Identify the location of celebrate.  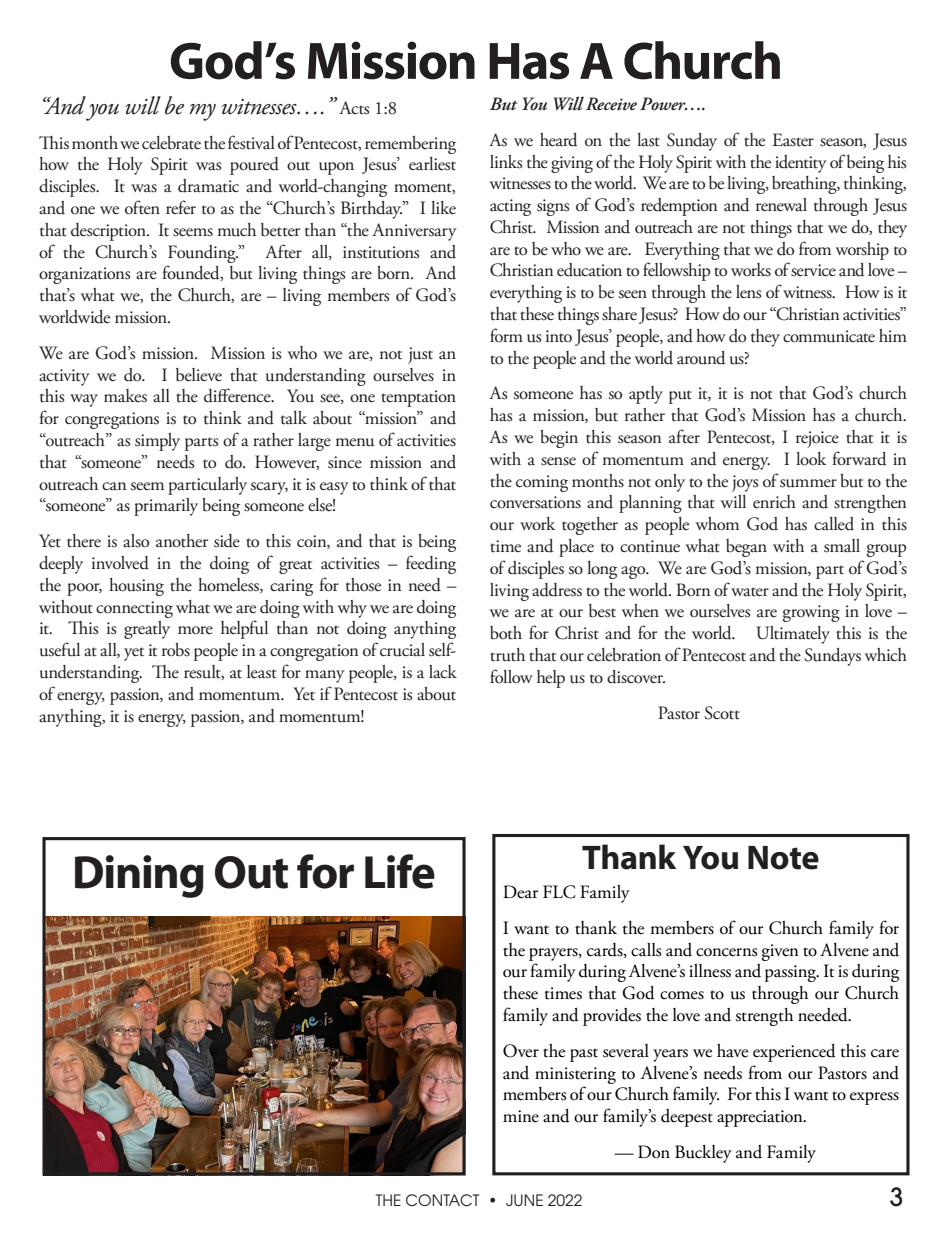
(171, 143).
